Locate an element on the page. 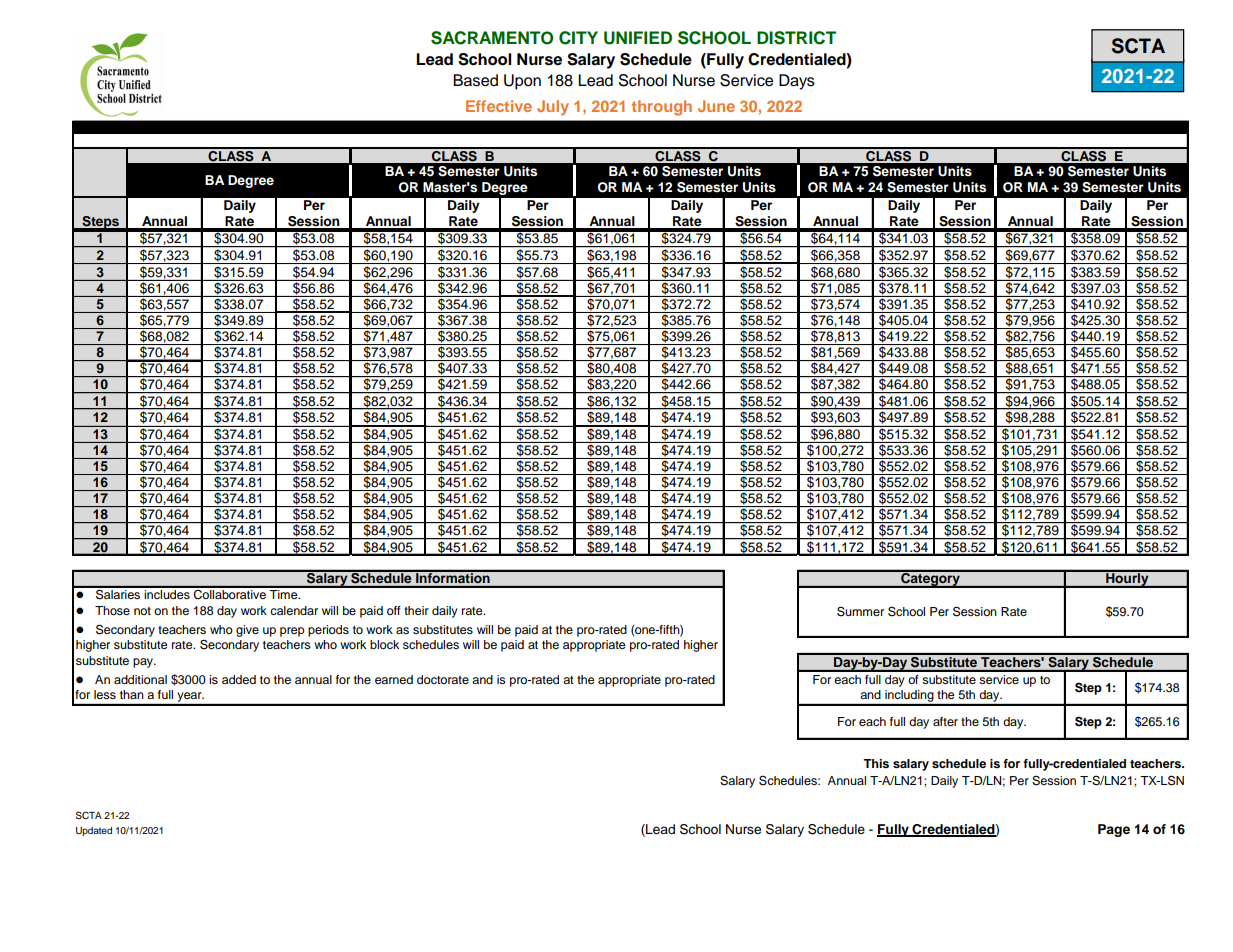 This page has width=1233, height=952. after is located at coordinates (945, 721).
